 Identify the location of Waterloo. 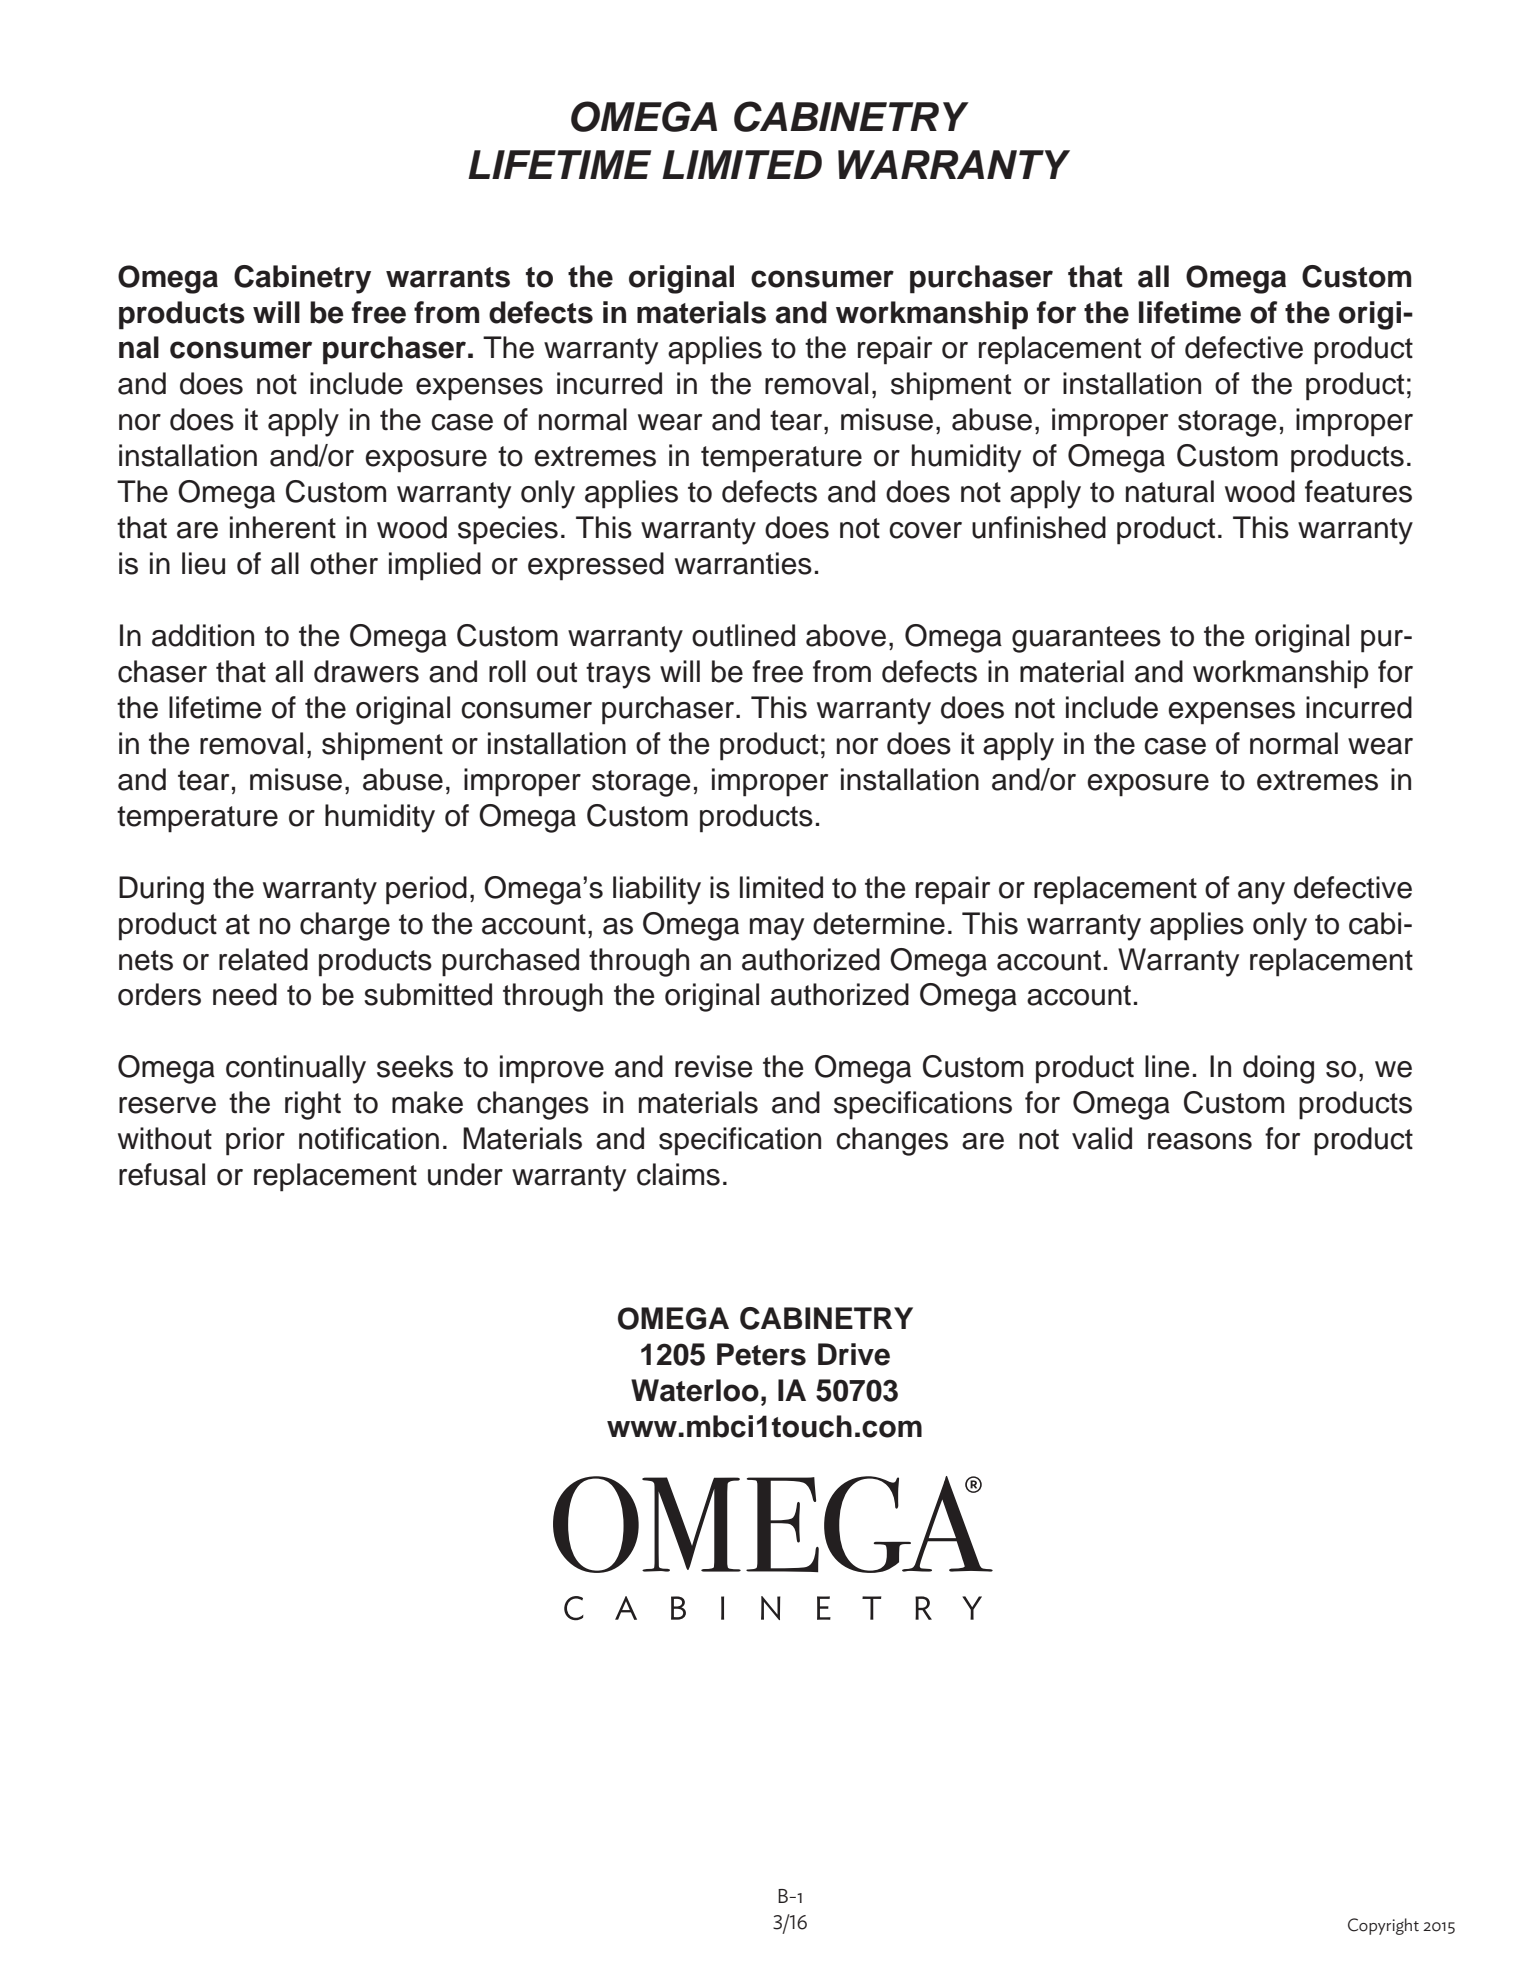
(695, 1390).
